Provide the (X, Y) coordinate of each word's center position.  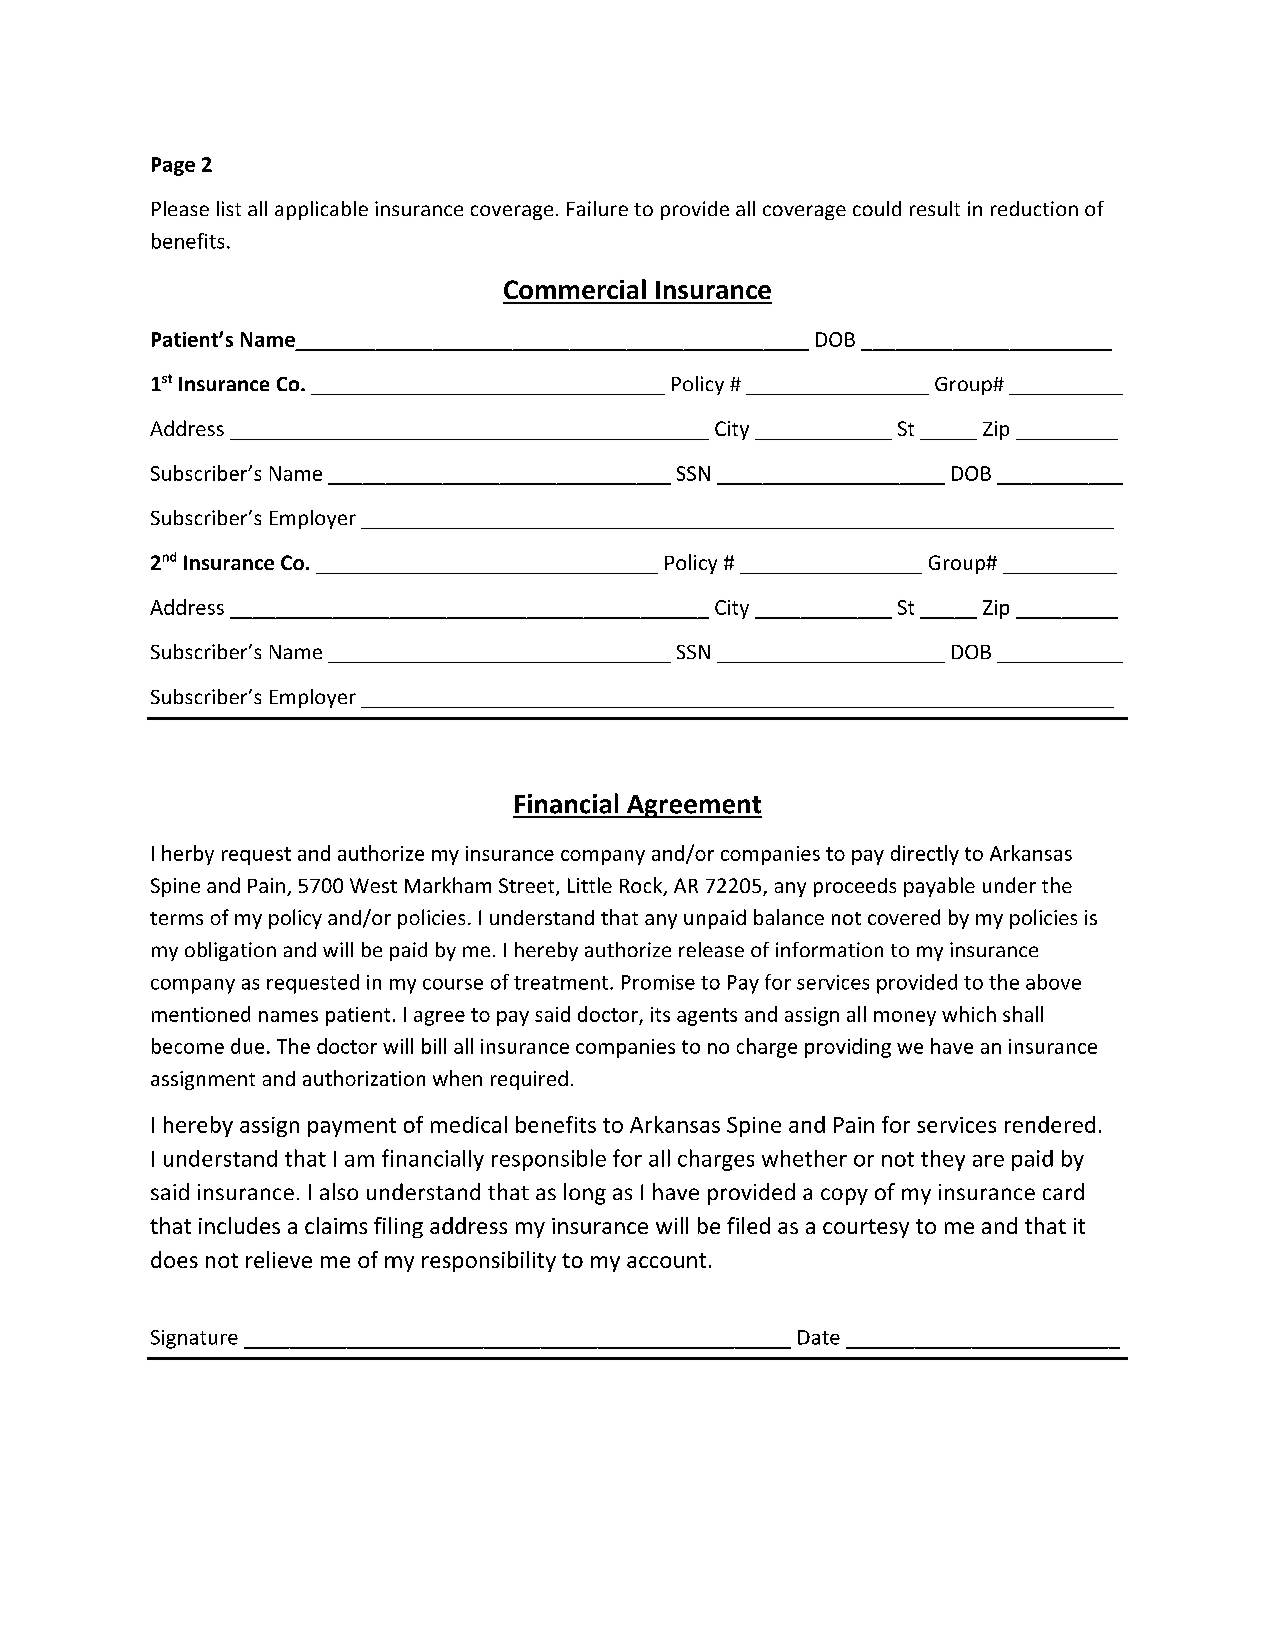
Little (590, 885)
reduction (1034, 208)
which (969, 1014)
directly (925, 855)
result (935, 208)
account (666, 1260)
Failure (597, 208)
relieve (279, 1259)
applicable (321, 210)
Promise (658, 982)
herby (188, 855)
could (877, 208)
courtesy (866, 1228)
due (247, 1046)
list (229, 208)
